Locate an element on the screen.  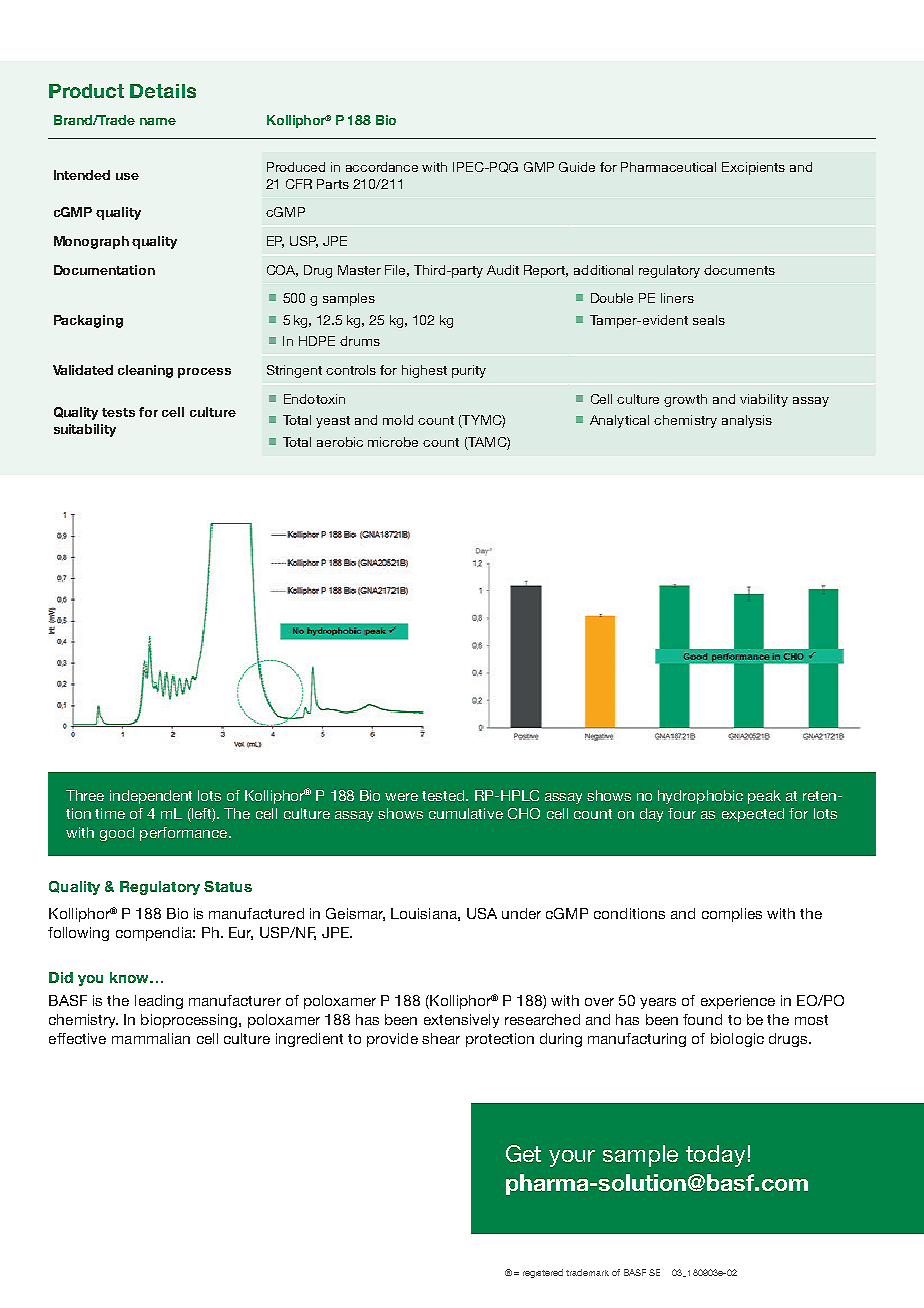
independent is located at coordinates (151, 797).
